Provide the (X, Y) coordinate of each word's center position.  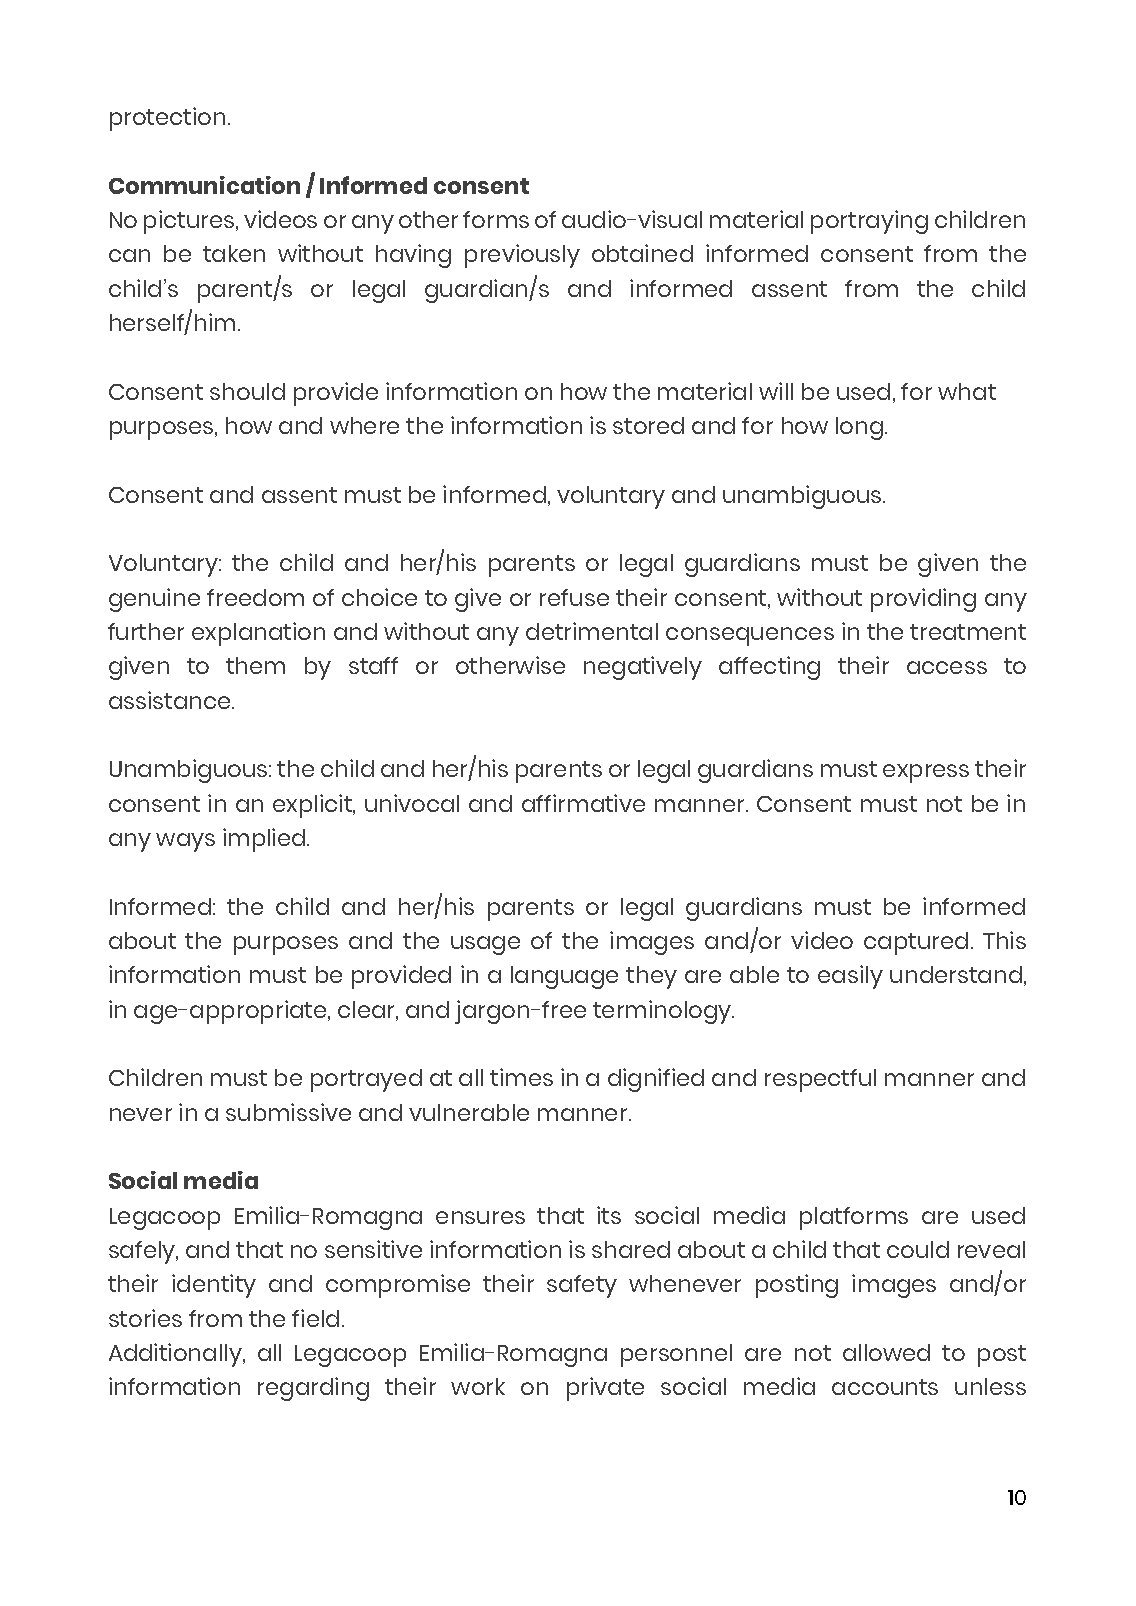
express (926, 773)
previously (522, 256)
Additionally (176, 1355)
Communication (204, 185)
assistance (171, 700)
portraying (869, 222)
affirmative (583, 803)
